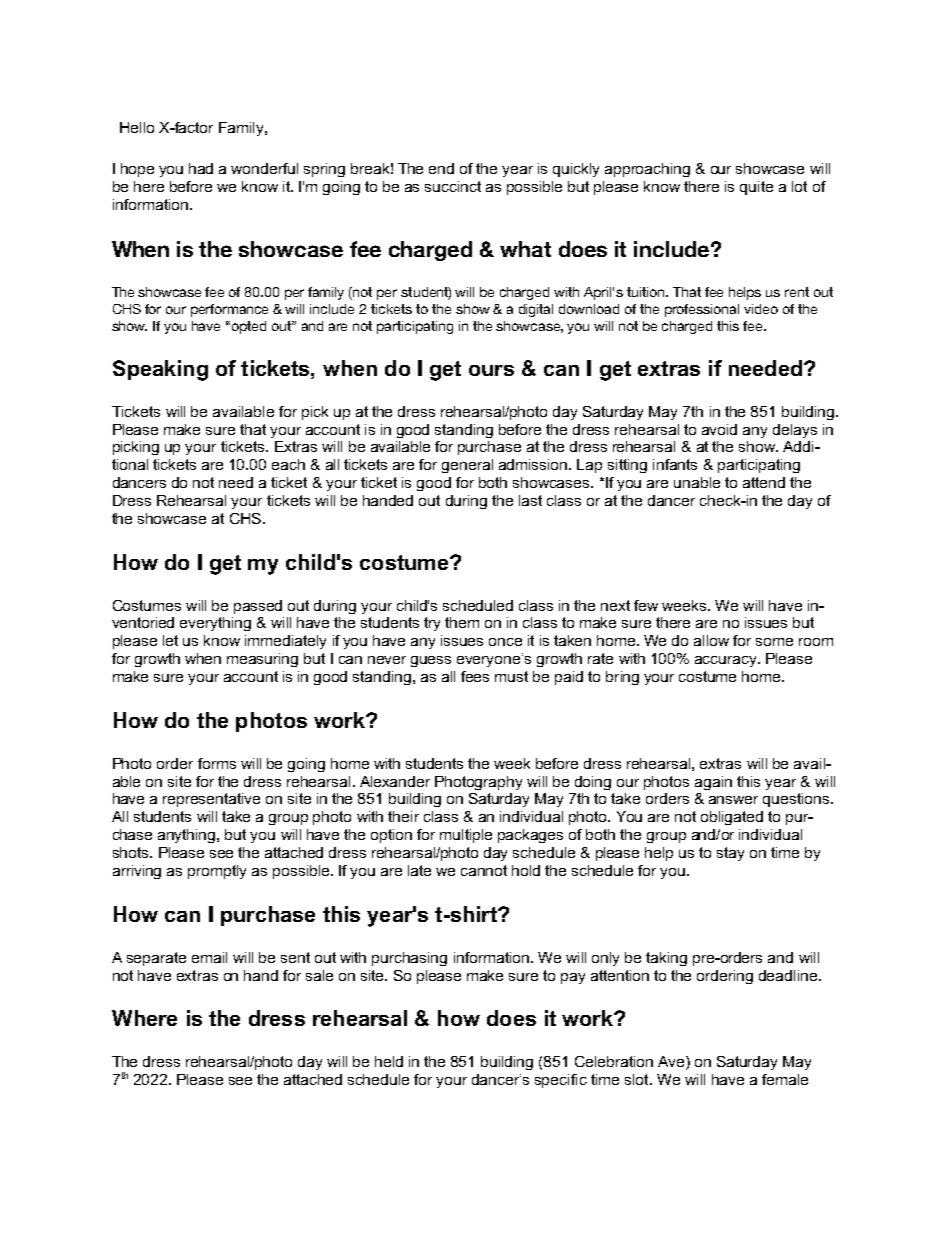  What do you see at coordinates (217, 872) in the screenshot?
I see `promptly` at bounding box center [217, 872].
